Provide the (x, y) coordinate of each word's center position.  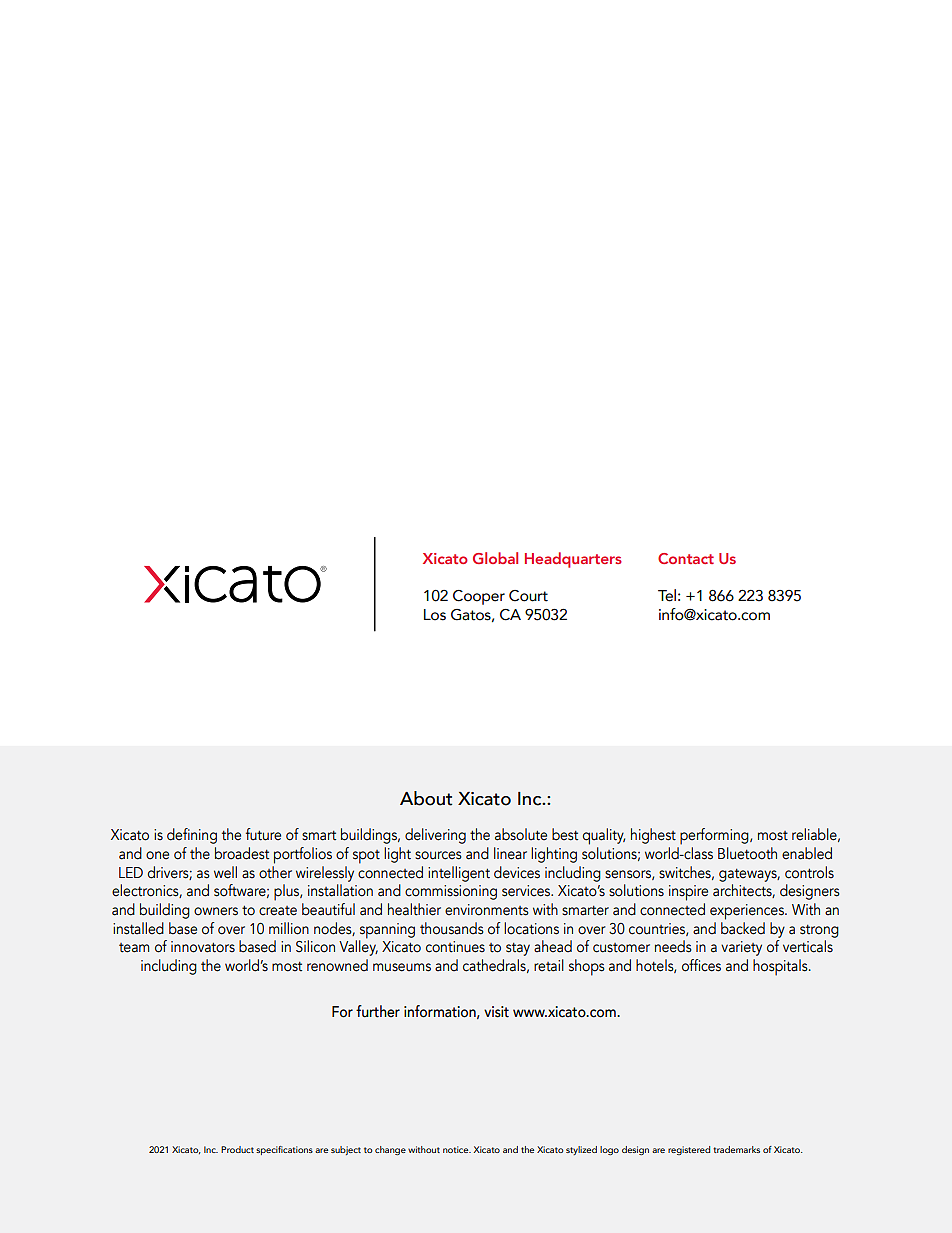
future (263, 834)
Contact (686, 558)
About (426, 798)
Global (495, 558)
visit (496, 1012)
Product (237, 1149)
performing (715, 836)
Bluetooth (747, 853)
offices (701, 965)
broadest (242, 853)
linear (510, 853)
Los (435, 615)
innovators (203, 947)
